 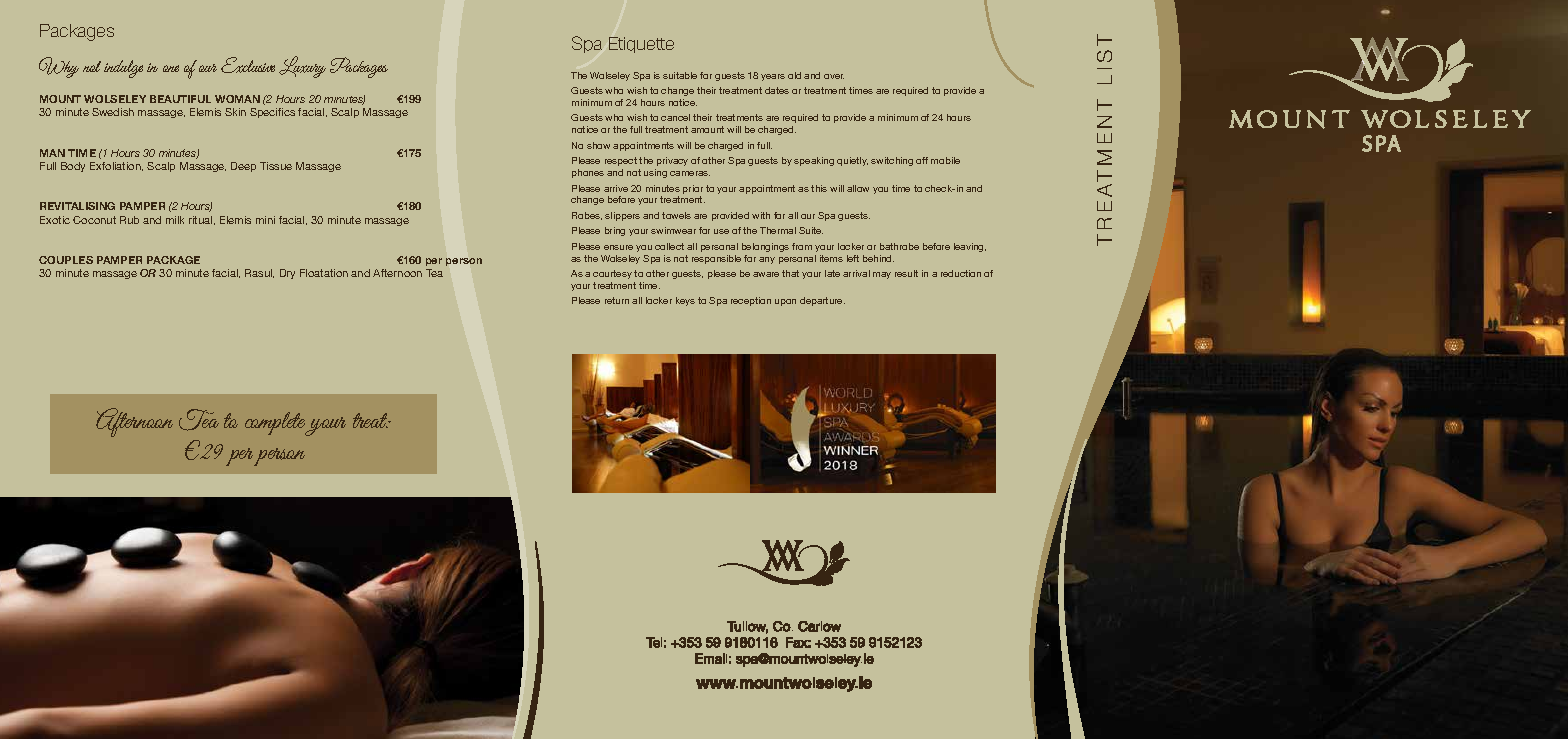 I want to click on indulge, so click(x=123, y=69).
